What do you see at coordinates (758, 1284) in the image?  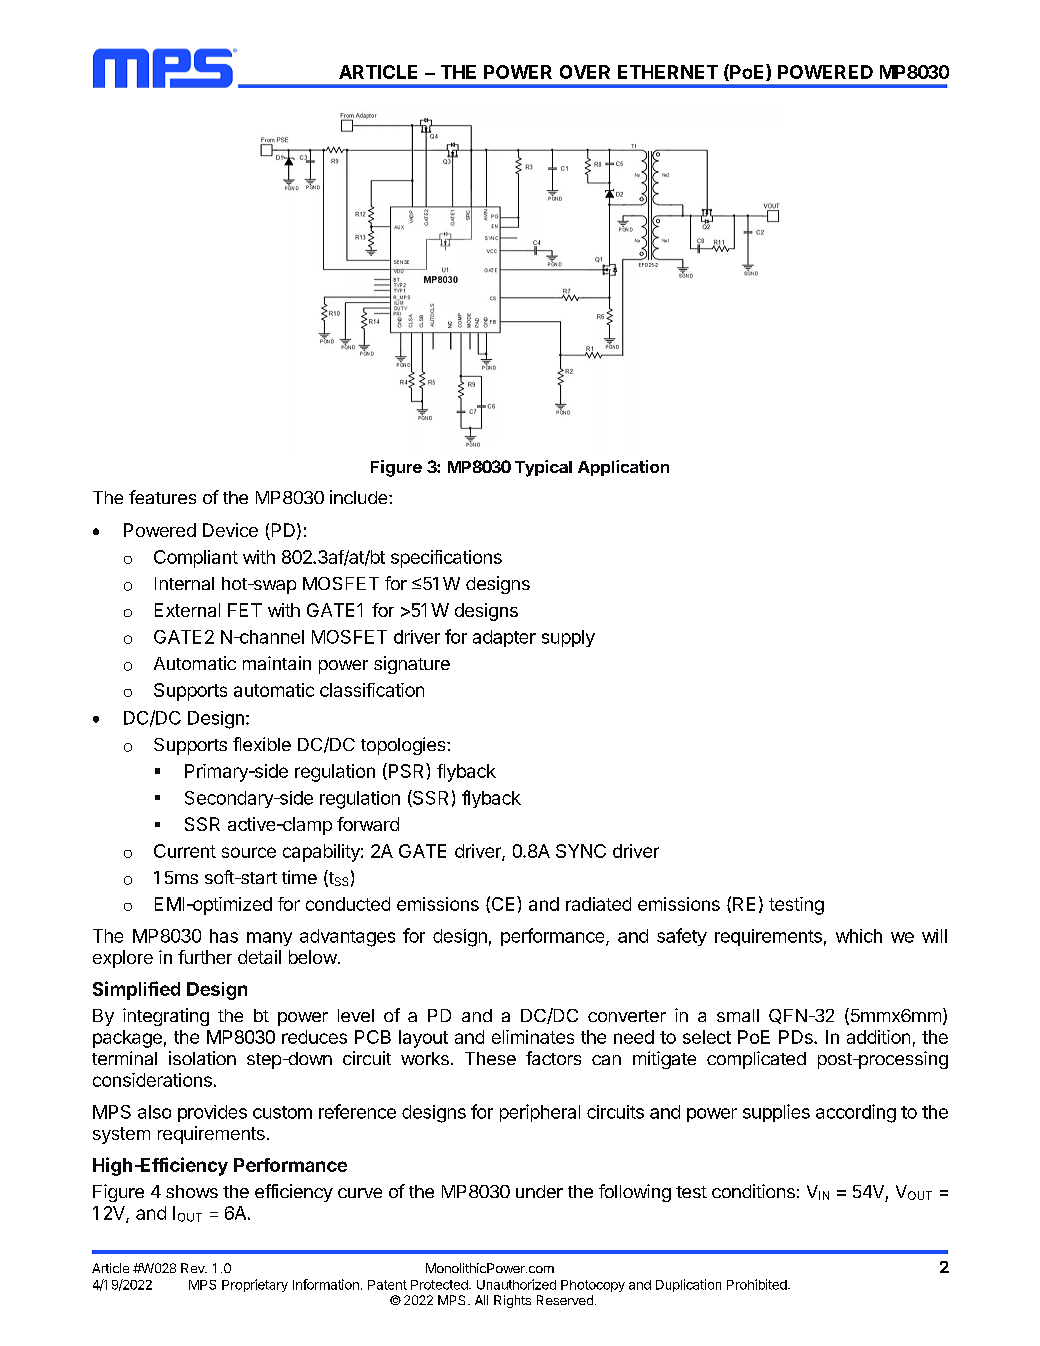 I see `Prohibited` at bounding box center [758, 1284].
